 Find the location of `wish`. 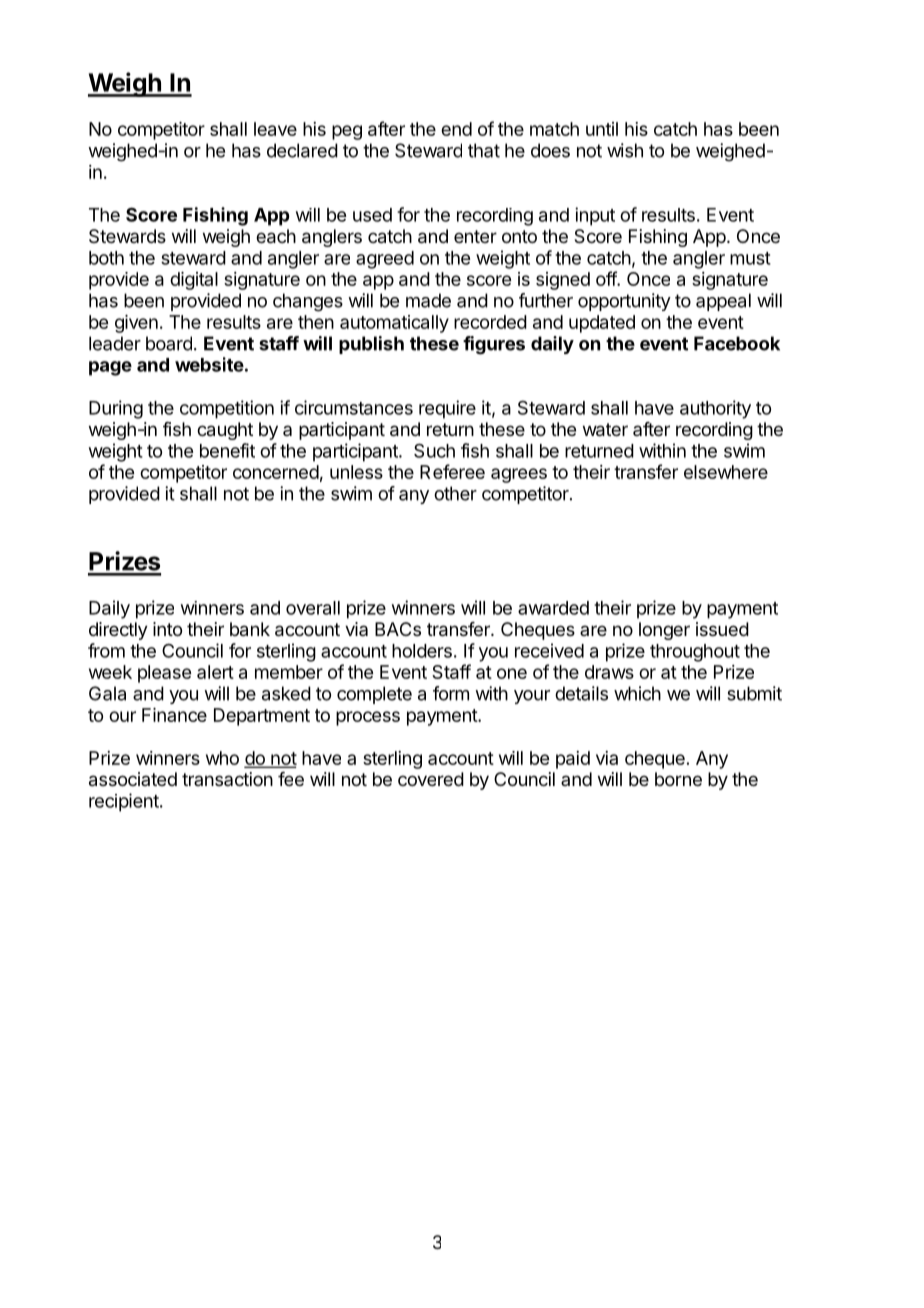

wish is located at coordinates (625, 150).
